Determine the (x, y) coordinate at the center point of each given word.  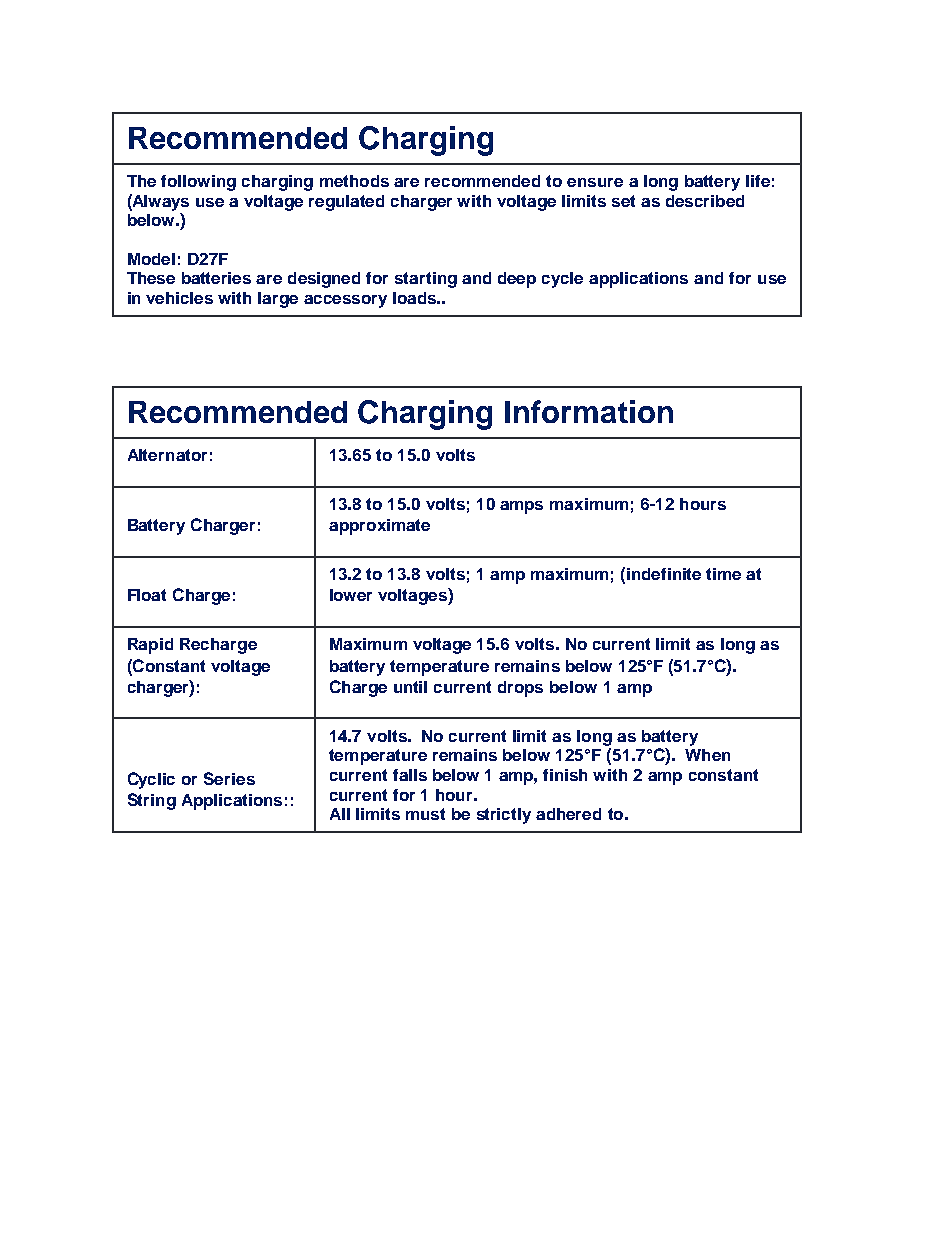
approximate (379, 527)
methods (354, 181)
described (705, 201)
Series (229, 778)
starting (426, 280)
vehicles (179, 298)
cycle (562, 280)
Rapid (150, 646)
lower (351, 595)
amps (521, 507)
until (410, 687)
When (707, 755)
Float (147, 595)
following (198, 183)
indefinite (664, 574)
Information (589, 411)
